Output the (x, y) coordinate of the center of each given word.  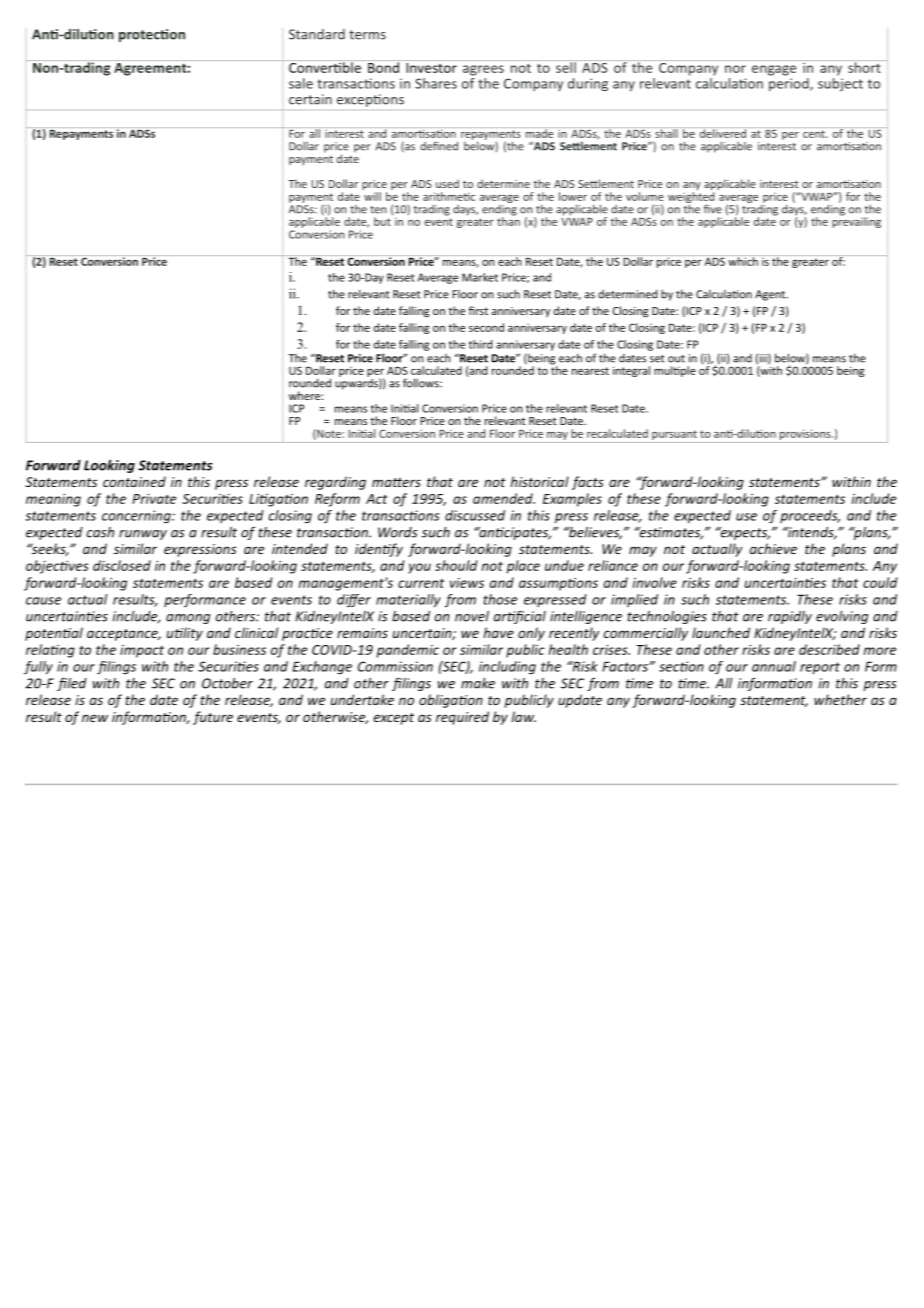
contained (134, 481)
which (743, 260)
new (95, 718)
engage (774, 70)
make (478, 683)
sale (301, 83)
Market (480, 277)
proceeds (810, 516)
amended (504, 498)
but (382, 221)
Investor (431, 66)
